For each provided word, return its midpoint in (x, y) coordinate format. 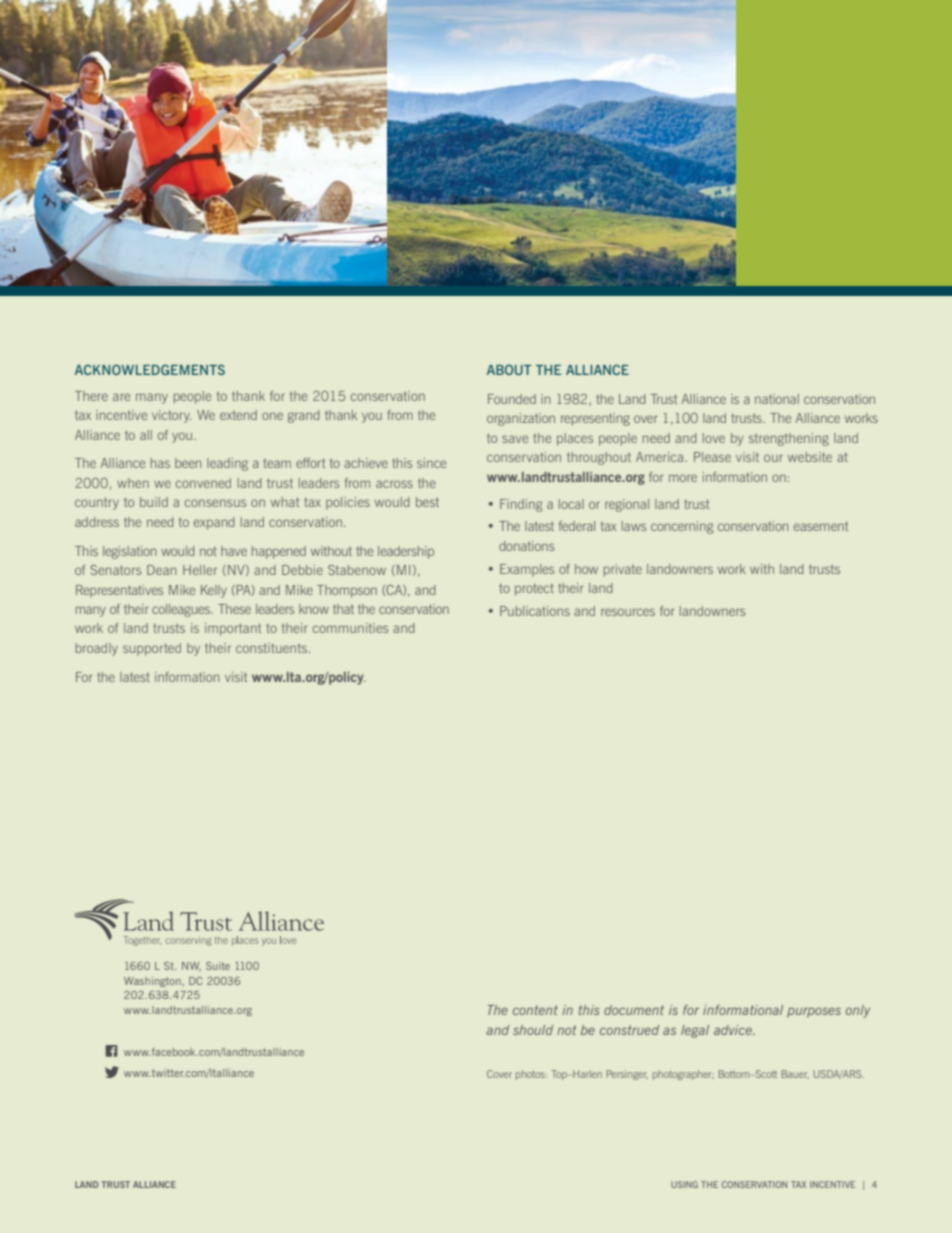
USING (684, 1184)
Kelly (214, 591)
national (777, 399)
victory (172, 416)
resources (628, 612)
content (535, 1010)
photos (531, 1075)
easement (821, 526)
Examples (527, 570)
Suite (218, 966)
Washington (153, 982)
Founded (512, 399)
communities (350, 628)
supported (152, 649)
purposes (814, 1012)
